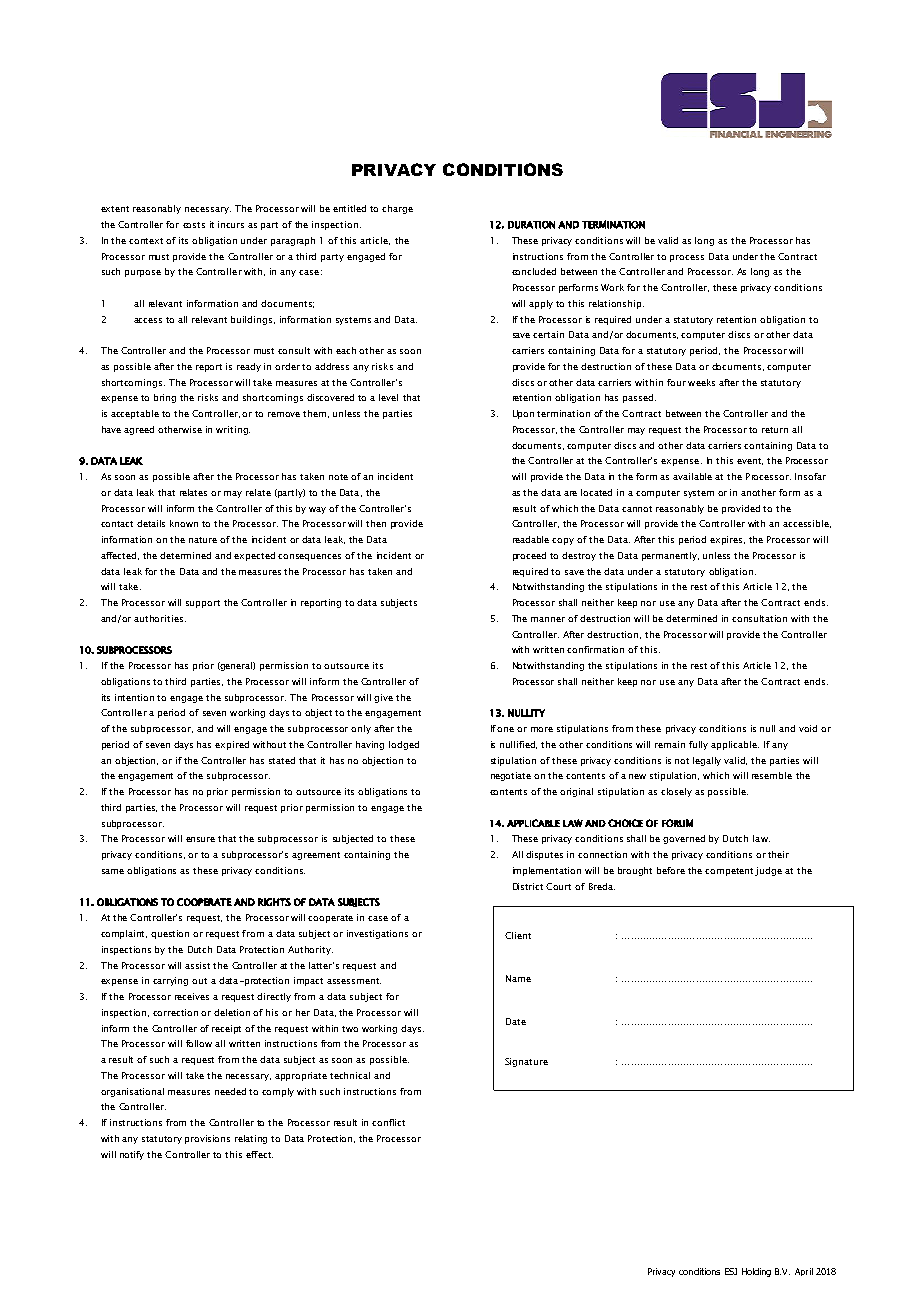 Image resolution: width=924 pixels, height=1308 pixels. I want to click on competent, so click(730, 872).
